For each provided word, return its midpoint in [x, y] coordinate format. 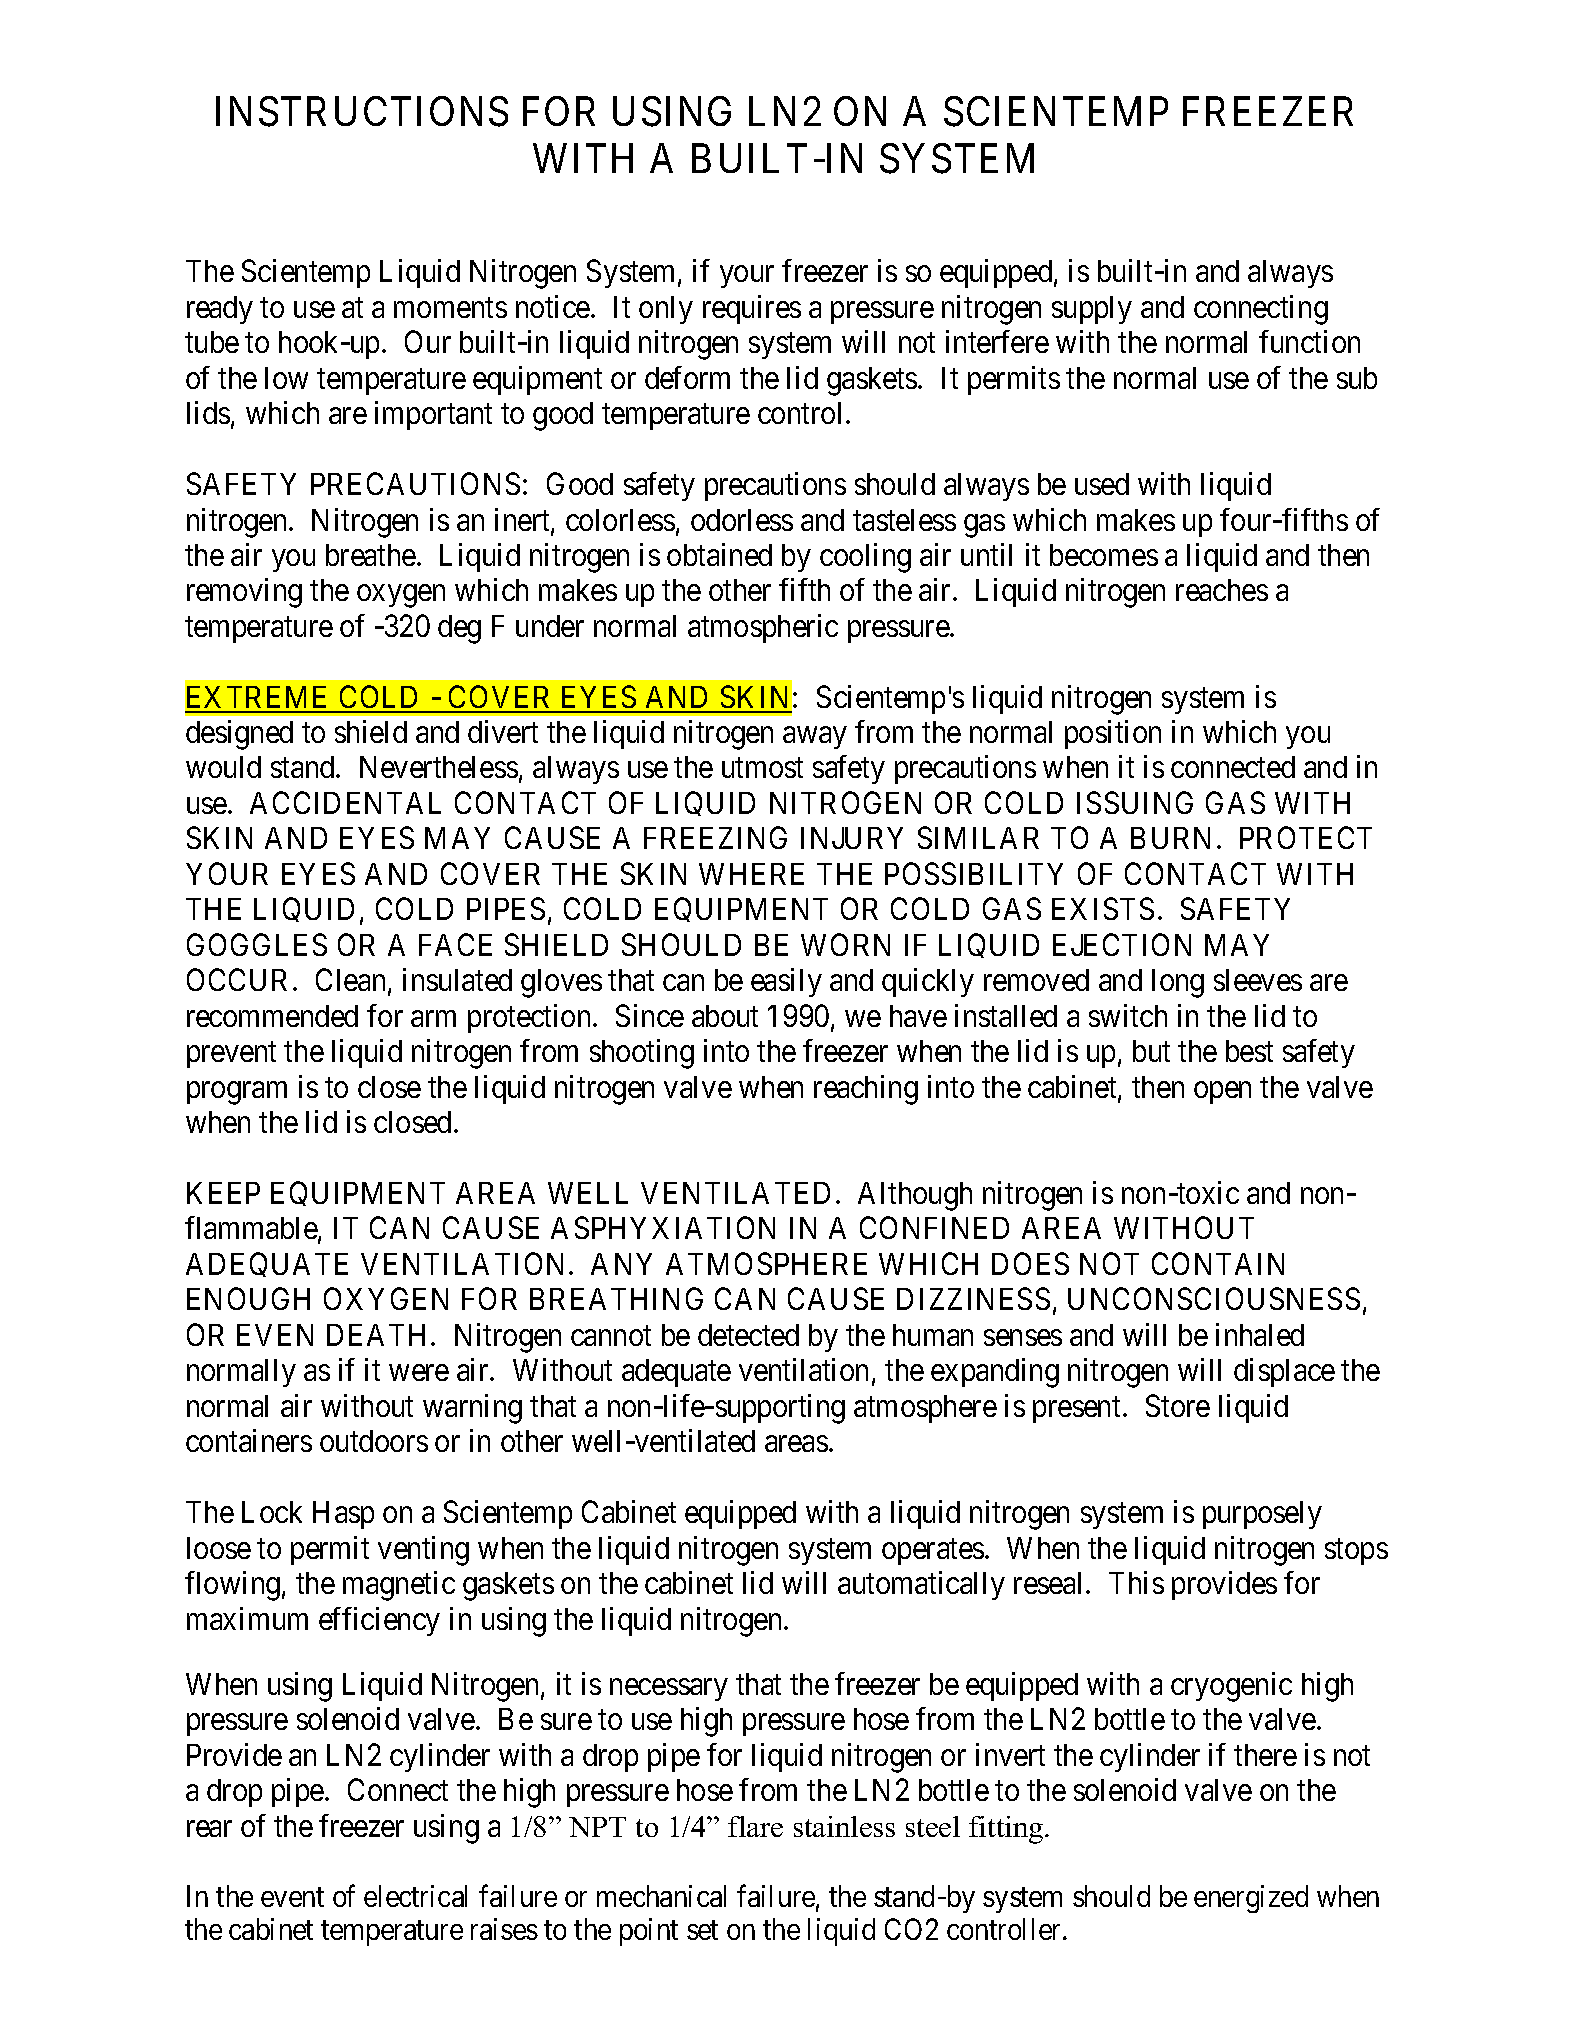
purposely [1262, 1515]
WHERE [751, 874]
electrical [415, 1896]
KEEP [223, 1193]
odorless [742, 520]
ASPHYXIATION [663, 1228]
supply [1092, 310]
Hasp [343, 1515]
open [1222, 1093]
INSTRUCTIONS [362, 112]
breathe [371, 555]
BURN [1170, 838]
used [1102, 484]
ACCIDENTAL [345, 802]
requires [752, 309]
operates [933, 1552]
